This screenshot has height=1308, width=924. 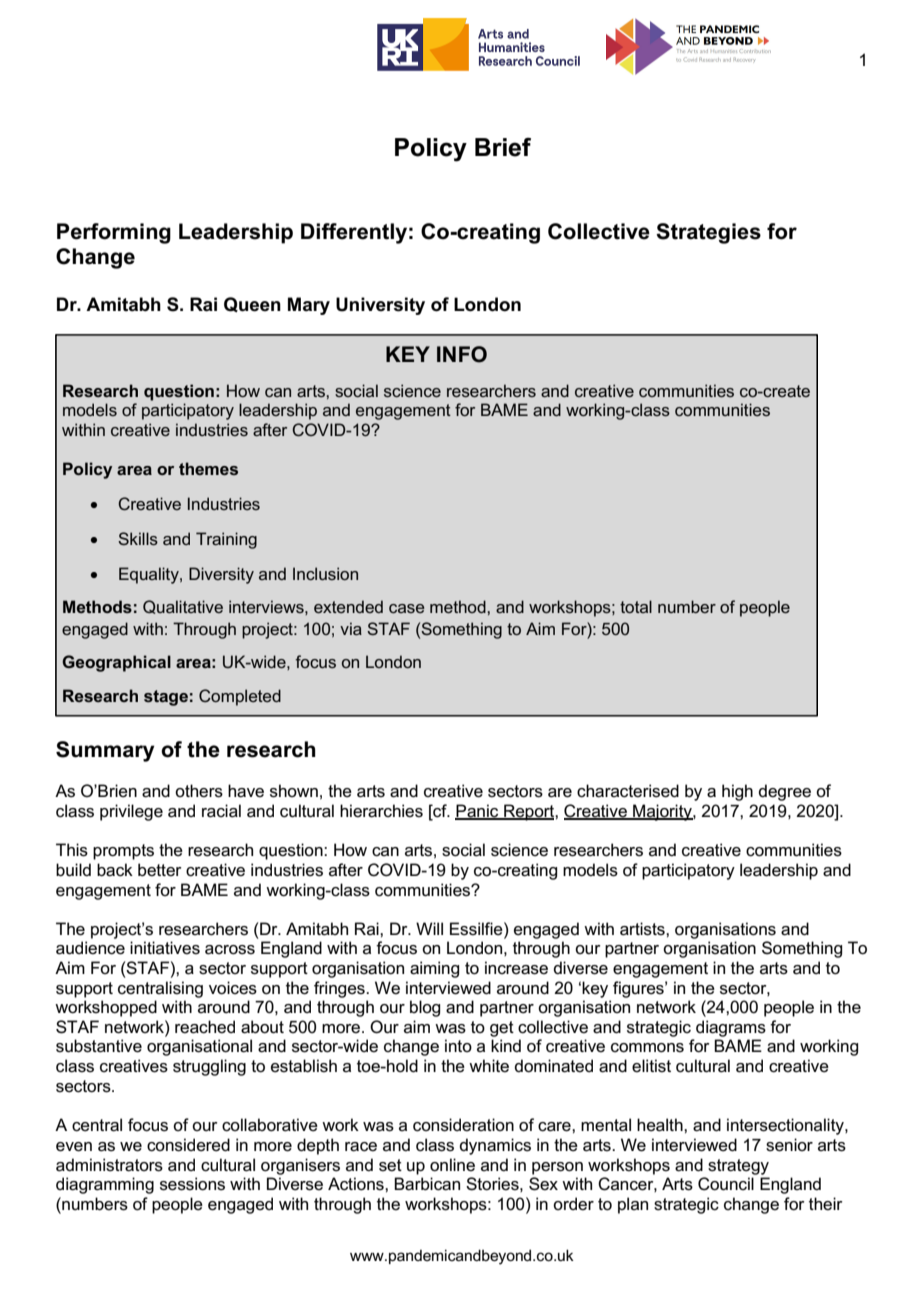 What do you see at coordinates (636, 606) in the screenshot?
I see `total` at bounding box center [636, 606].
